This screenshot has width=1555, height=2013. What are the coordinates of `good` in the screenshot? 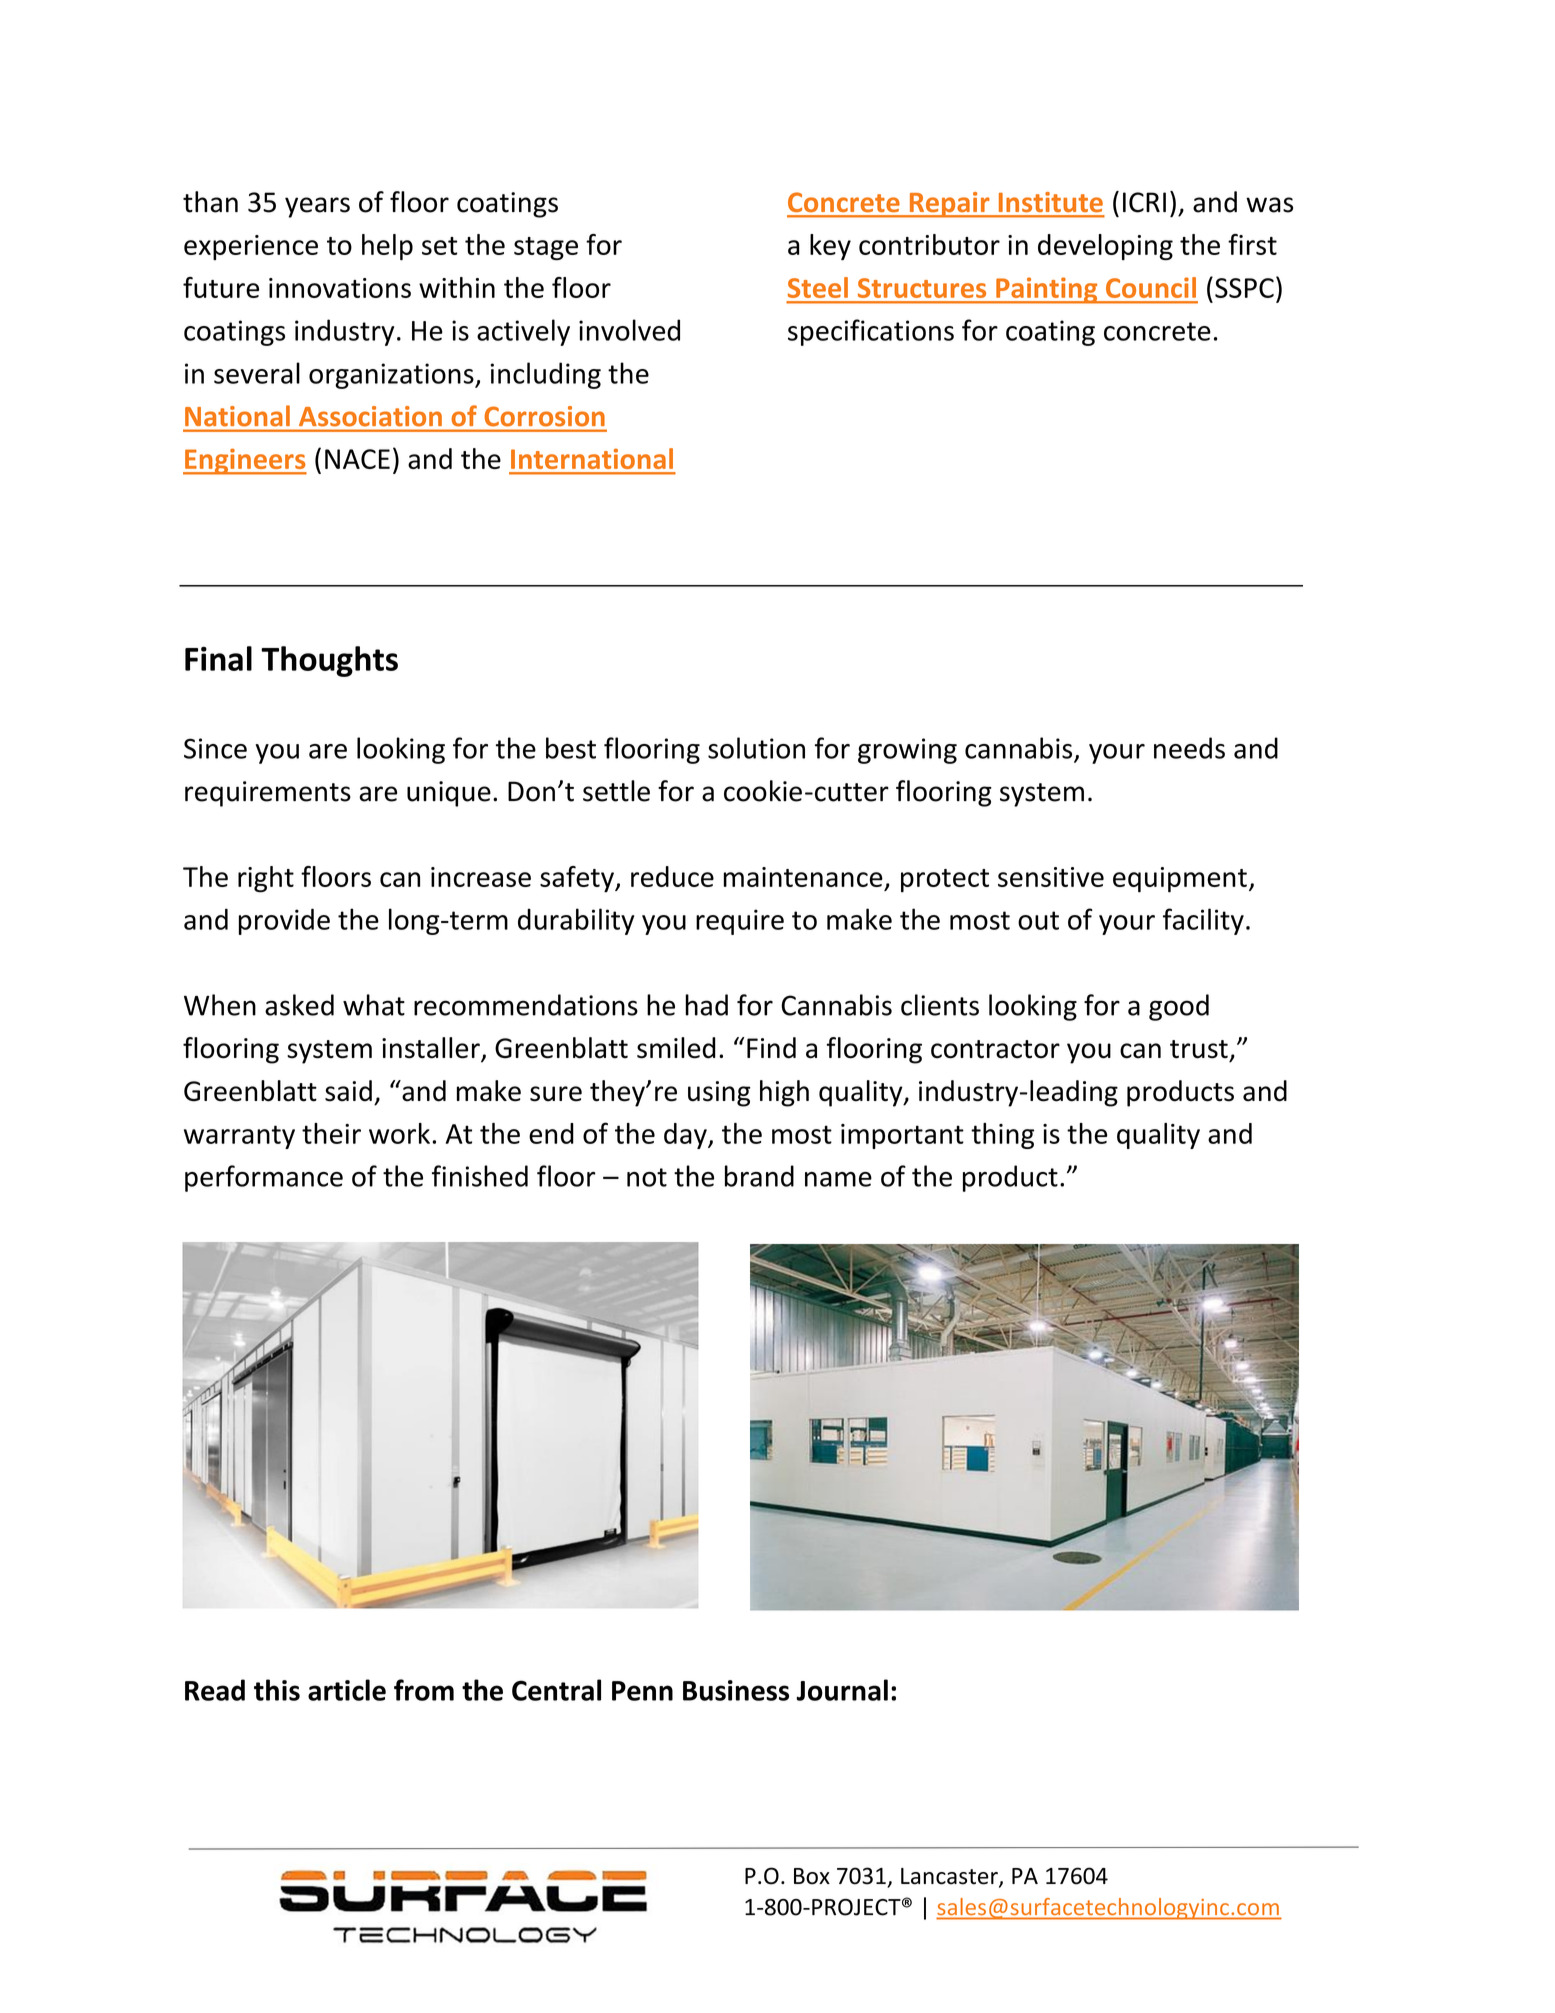 It's located at (1179, 1007).
